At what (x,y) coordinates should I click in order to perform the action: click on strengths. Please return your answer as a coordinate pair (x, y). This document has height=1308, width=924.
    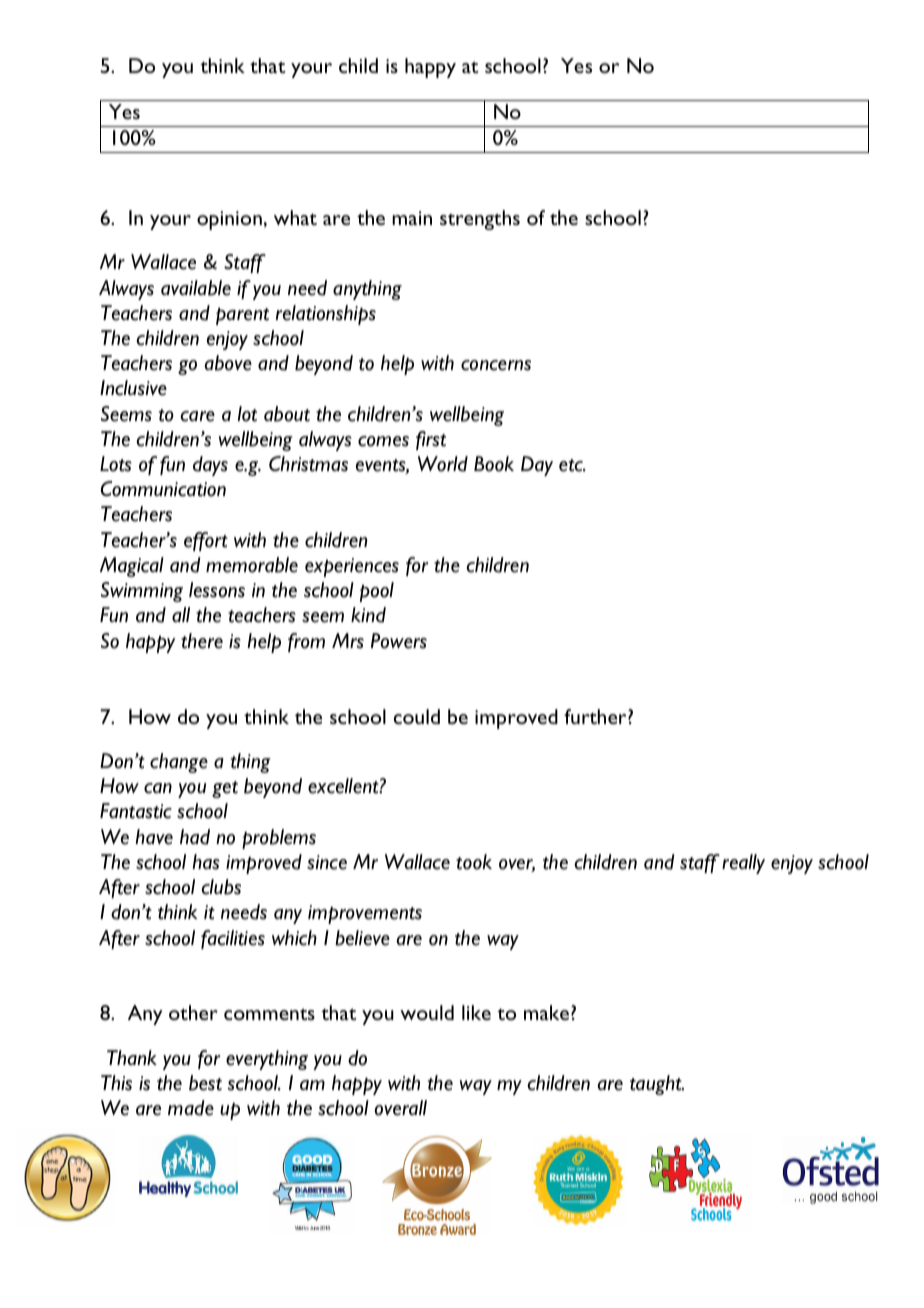
    Looking at the image, I should click on (480, 220).
